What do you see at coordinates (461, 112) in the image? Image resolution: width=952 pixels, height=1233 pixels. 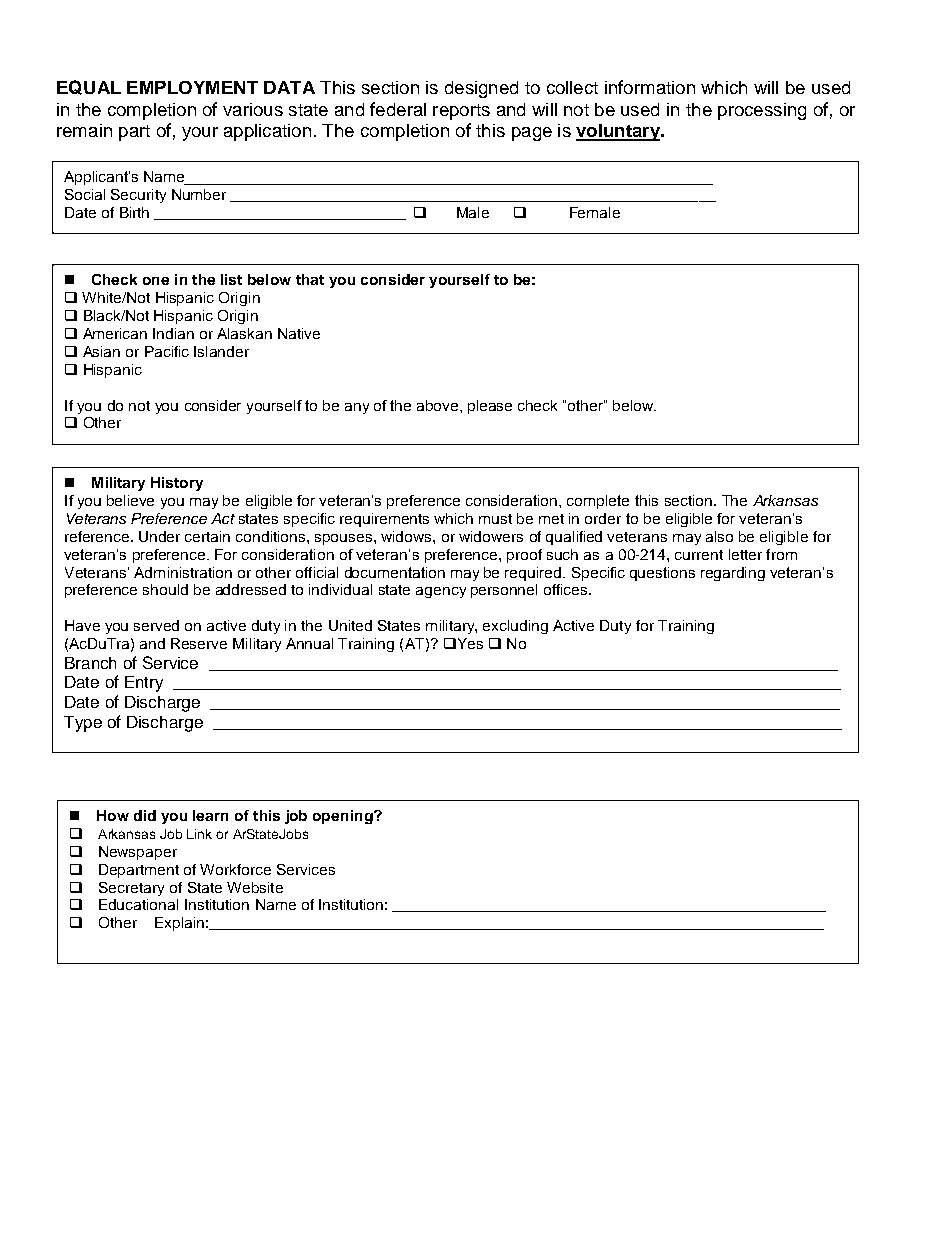 I see `reports` at bounding box center [461, 112].
